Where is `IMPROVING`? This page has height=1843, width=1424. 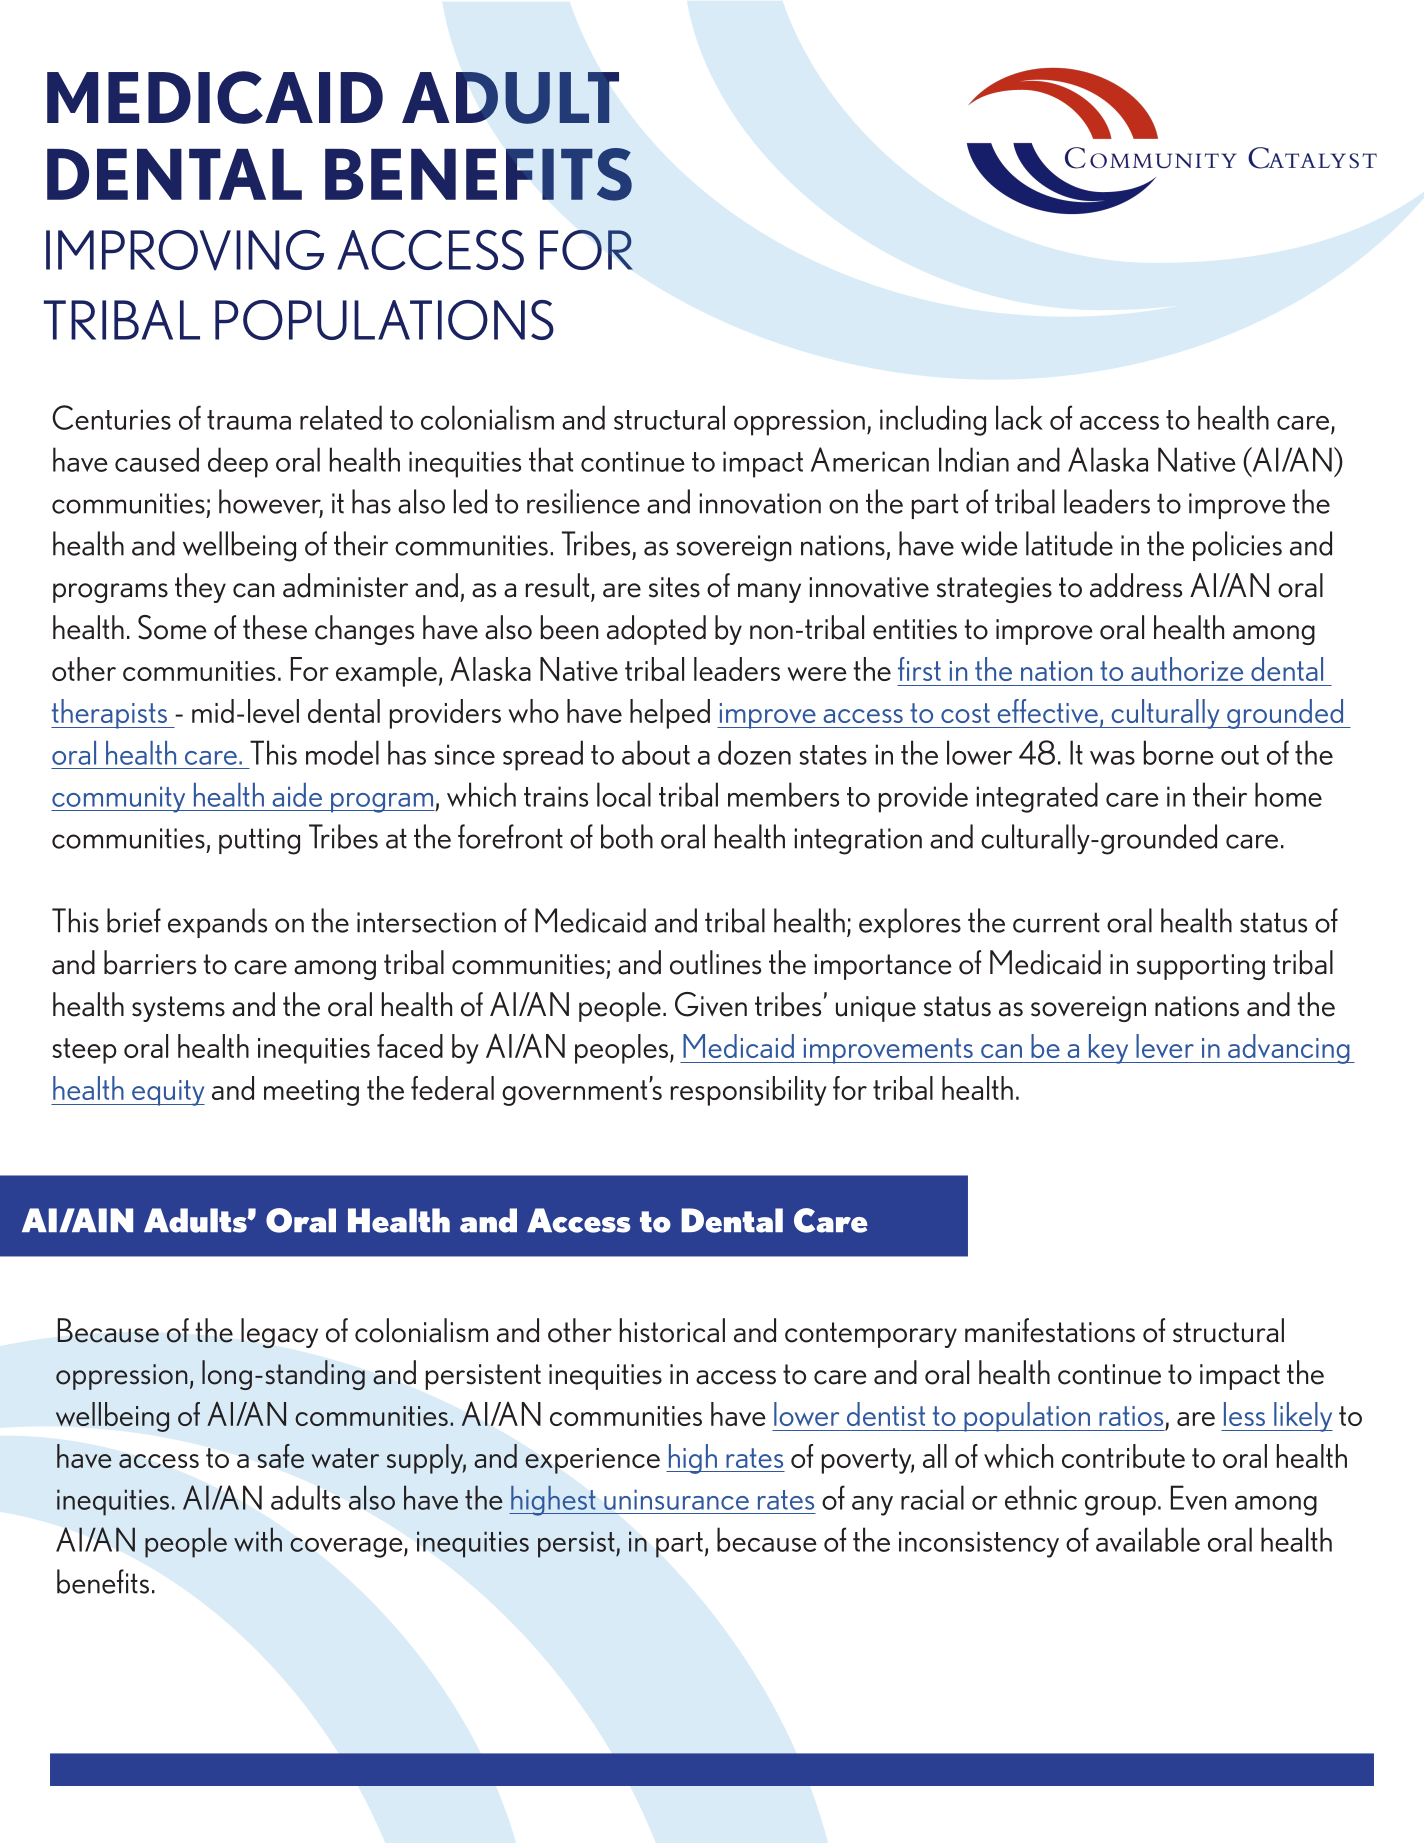 IMPROVING is located at coordinates (185, 250).
